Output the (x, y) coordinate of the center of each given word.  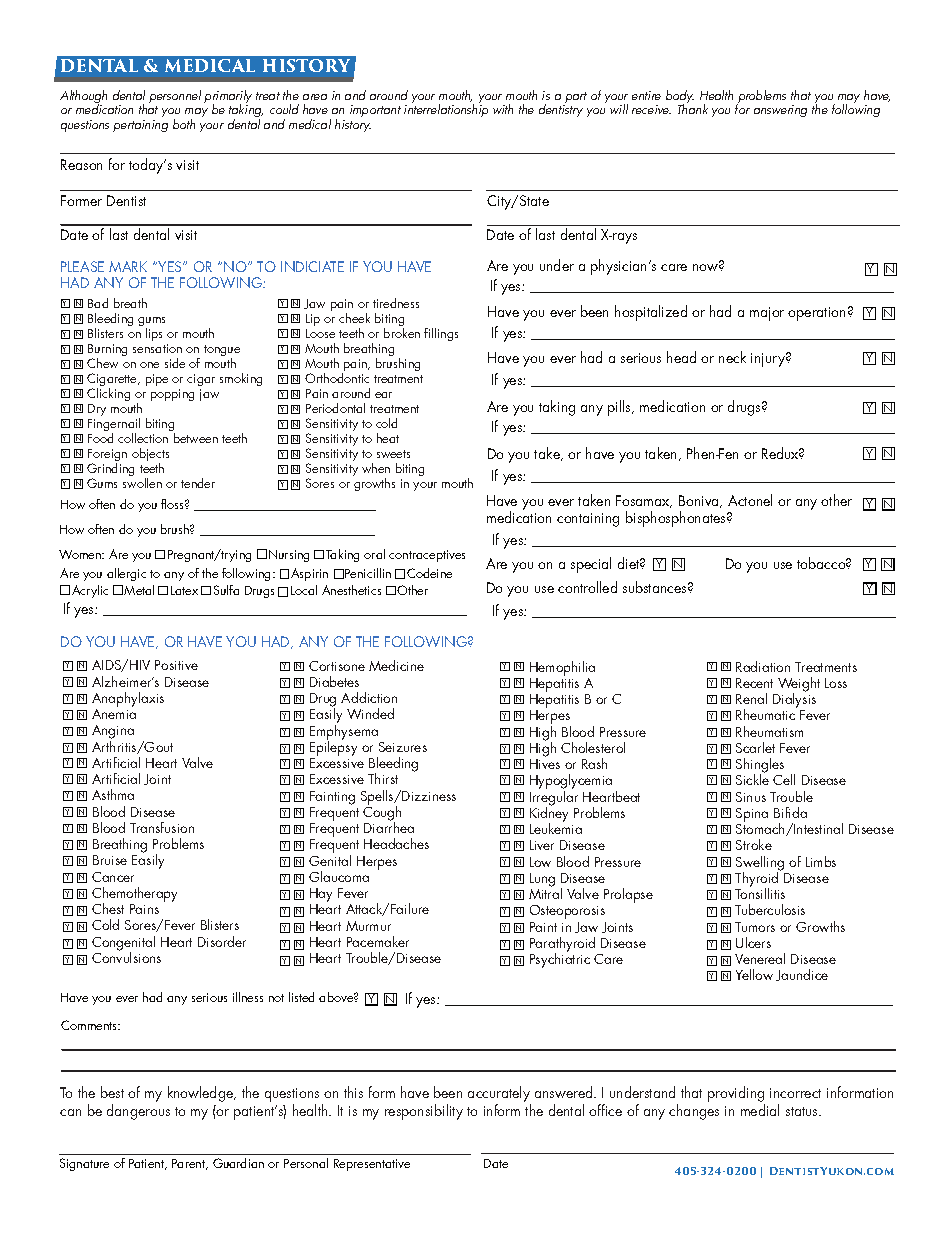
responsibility (424, 1112)
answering (780, 111)
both (184, 124)
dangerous (138, 1112)
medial (760, 1110)
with (503, 109)
